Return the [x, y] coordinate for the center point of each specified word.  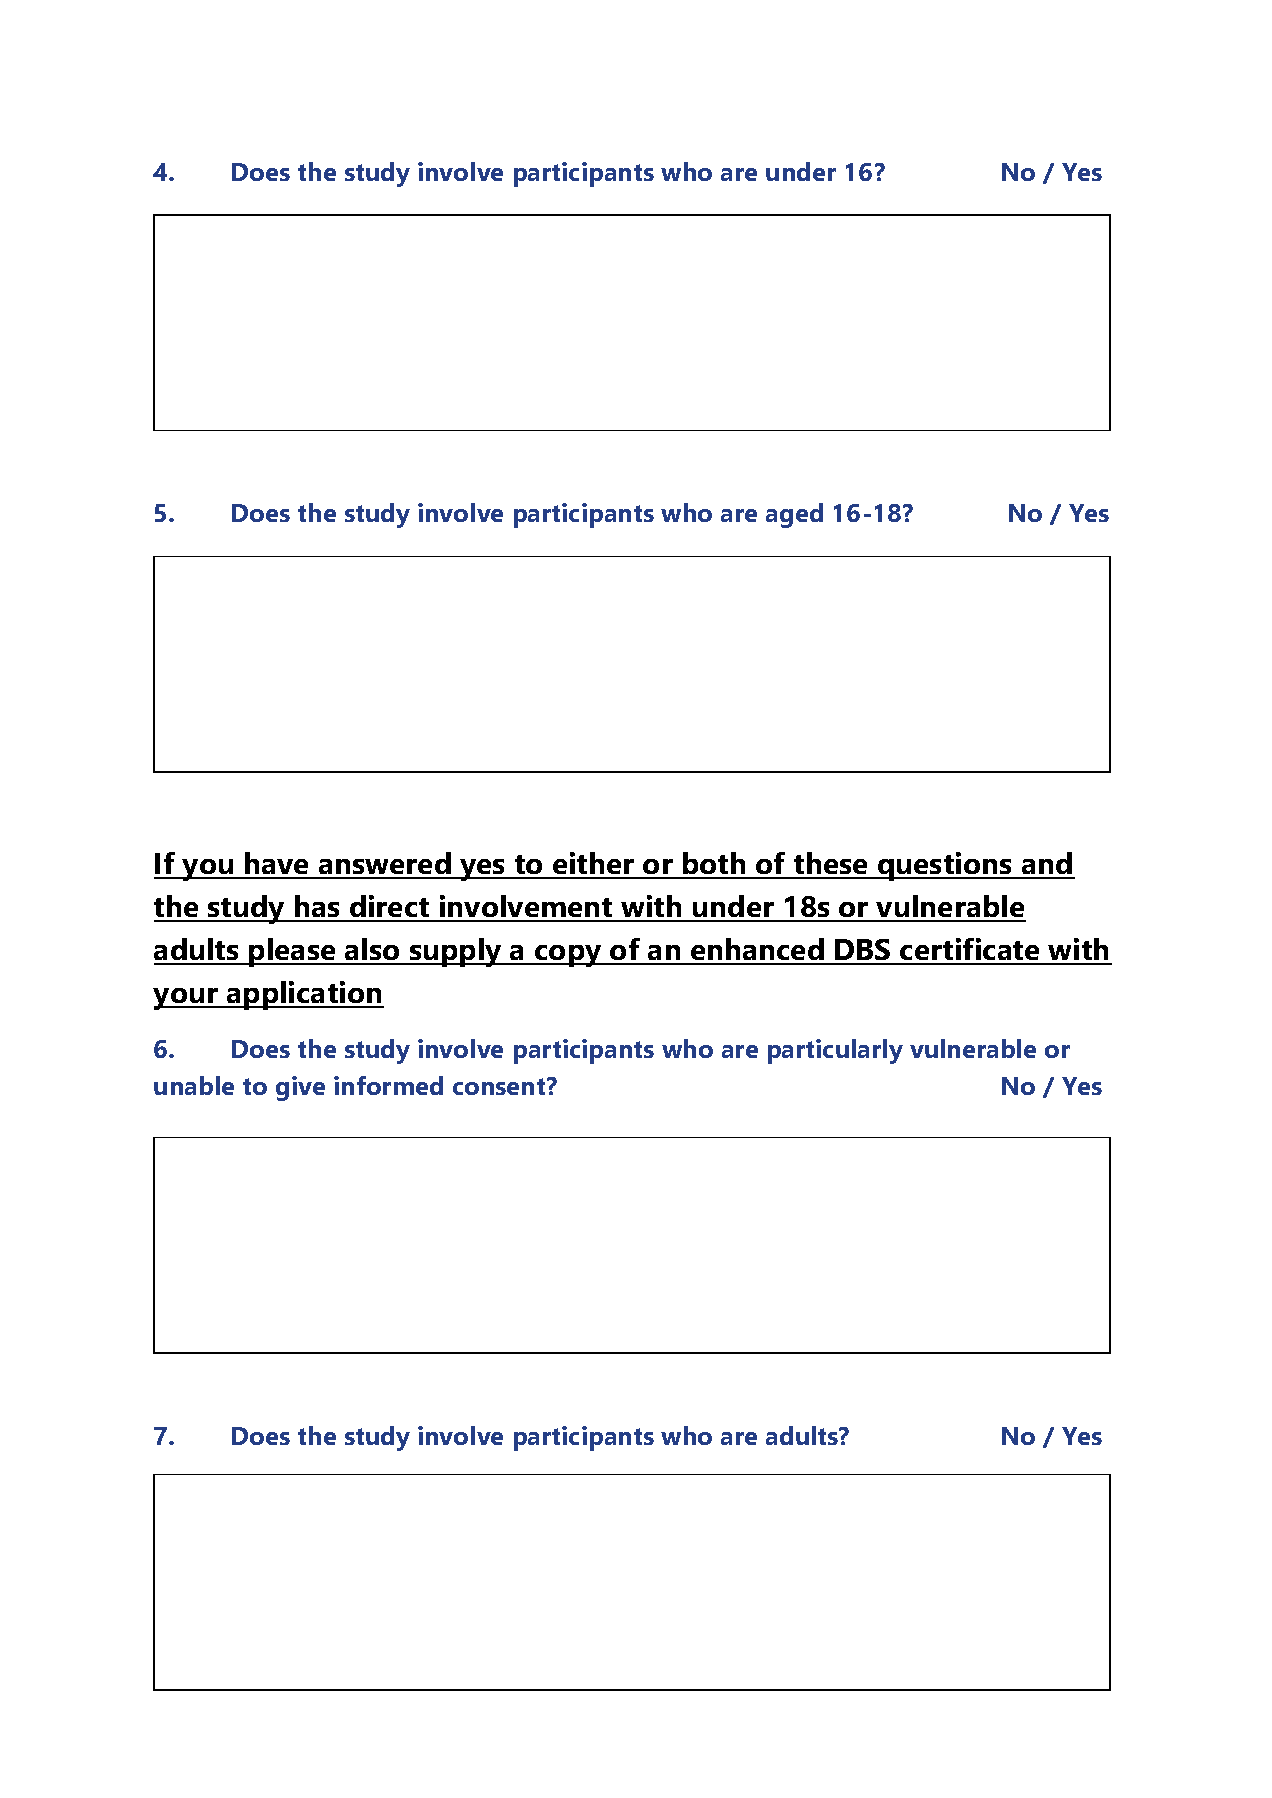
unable [194, 1085]
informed [388, 1085]
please [292, 952]
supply [456, 952]
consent [500, 1086]
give [300, 1088]
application [304, 995]
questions [945, 866]
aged [794, 515]
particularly [835, 1051]
